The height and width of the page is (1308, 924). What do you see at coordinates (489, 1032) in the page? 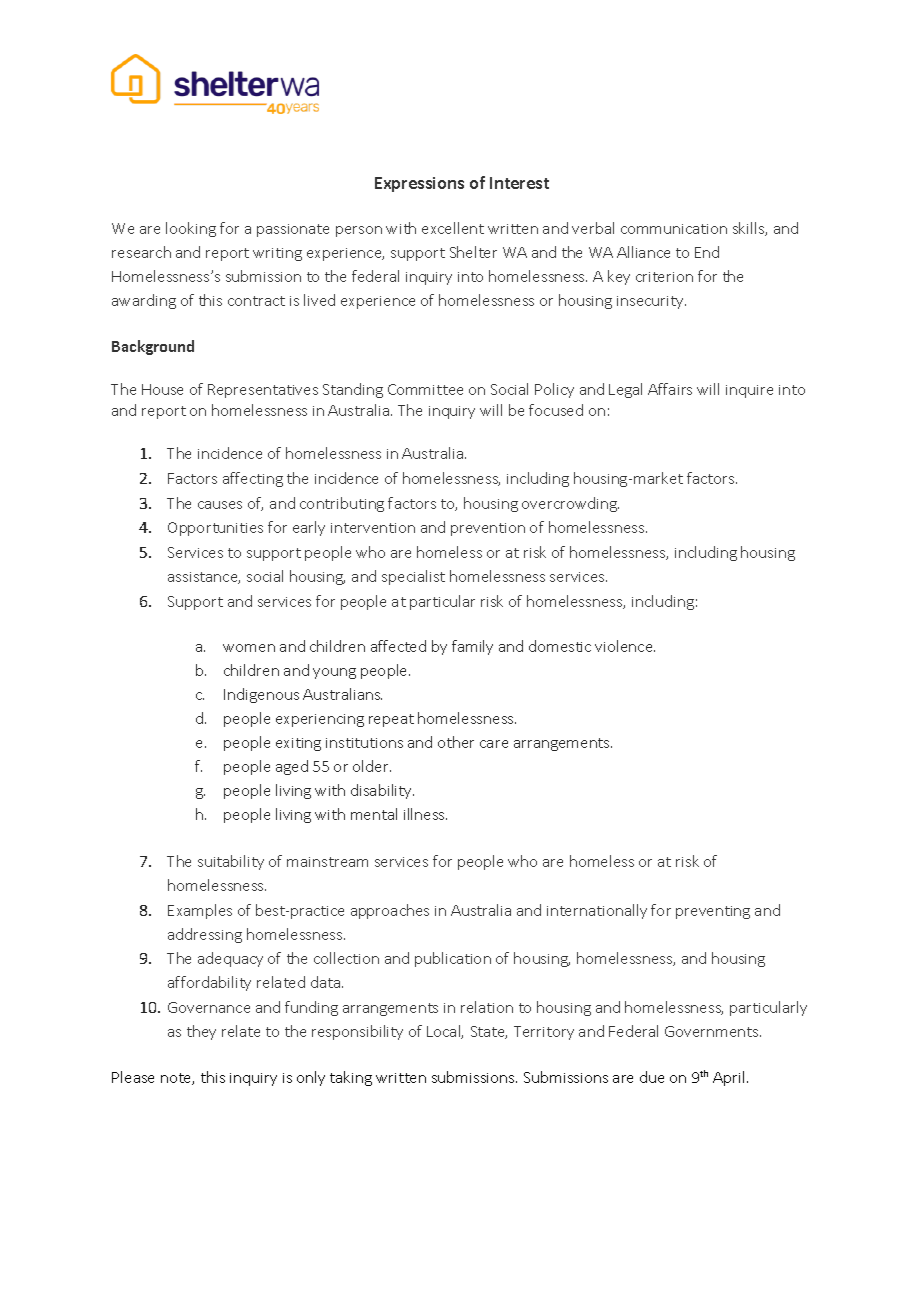
I see `State` at bounding box center [489, 1032].
